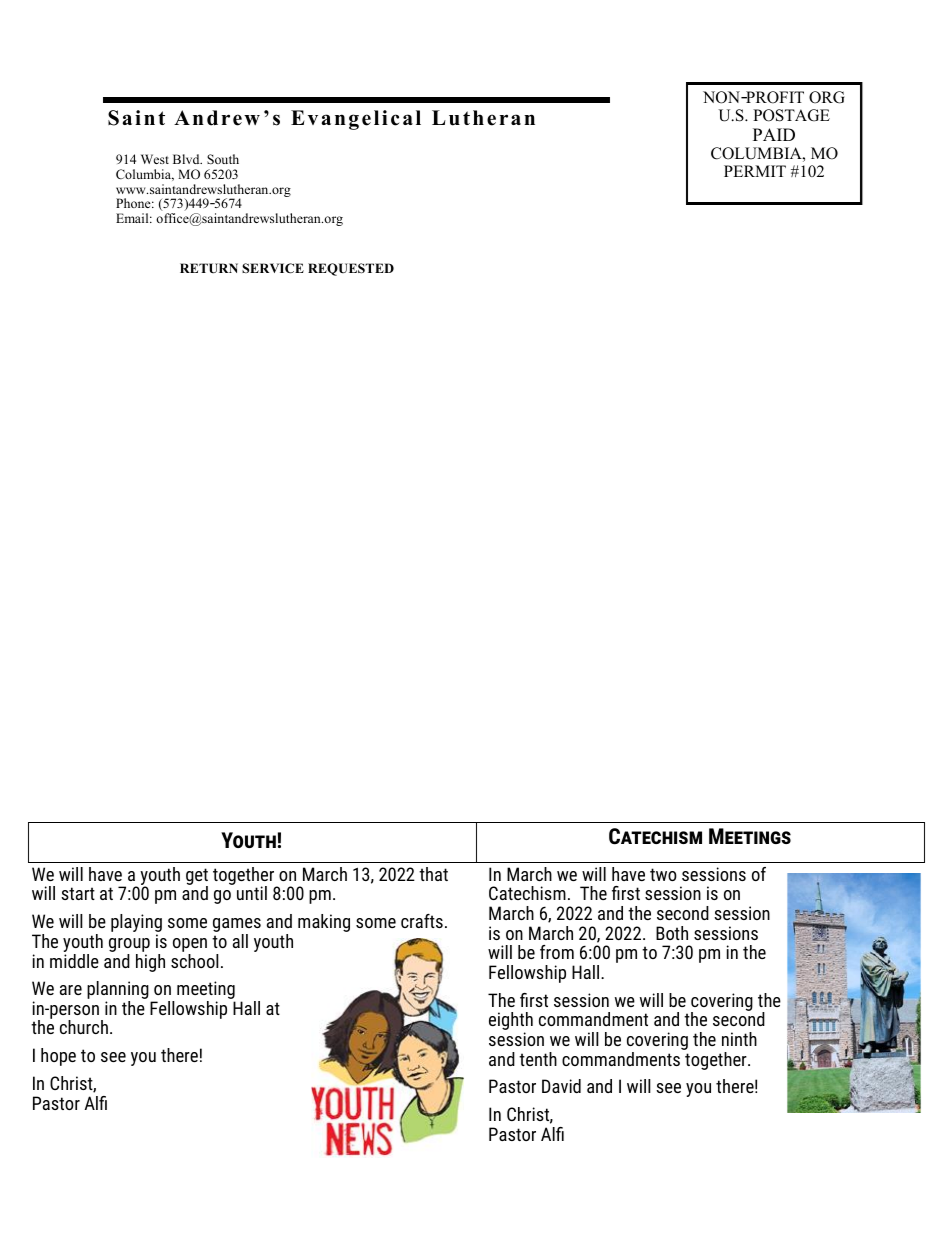 This screenshot has height=1233, width=952. I want to click on PAID, so click(774, 134).
